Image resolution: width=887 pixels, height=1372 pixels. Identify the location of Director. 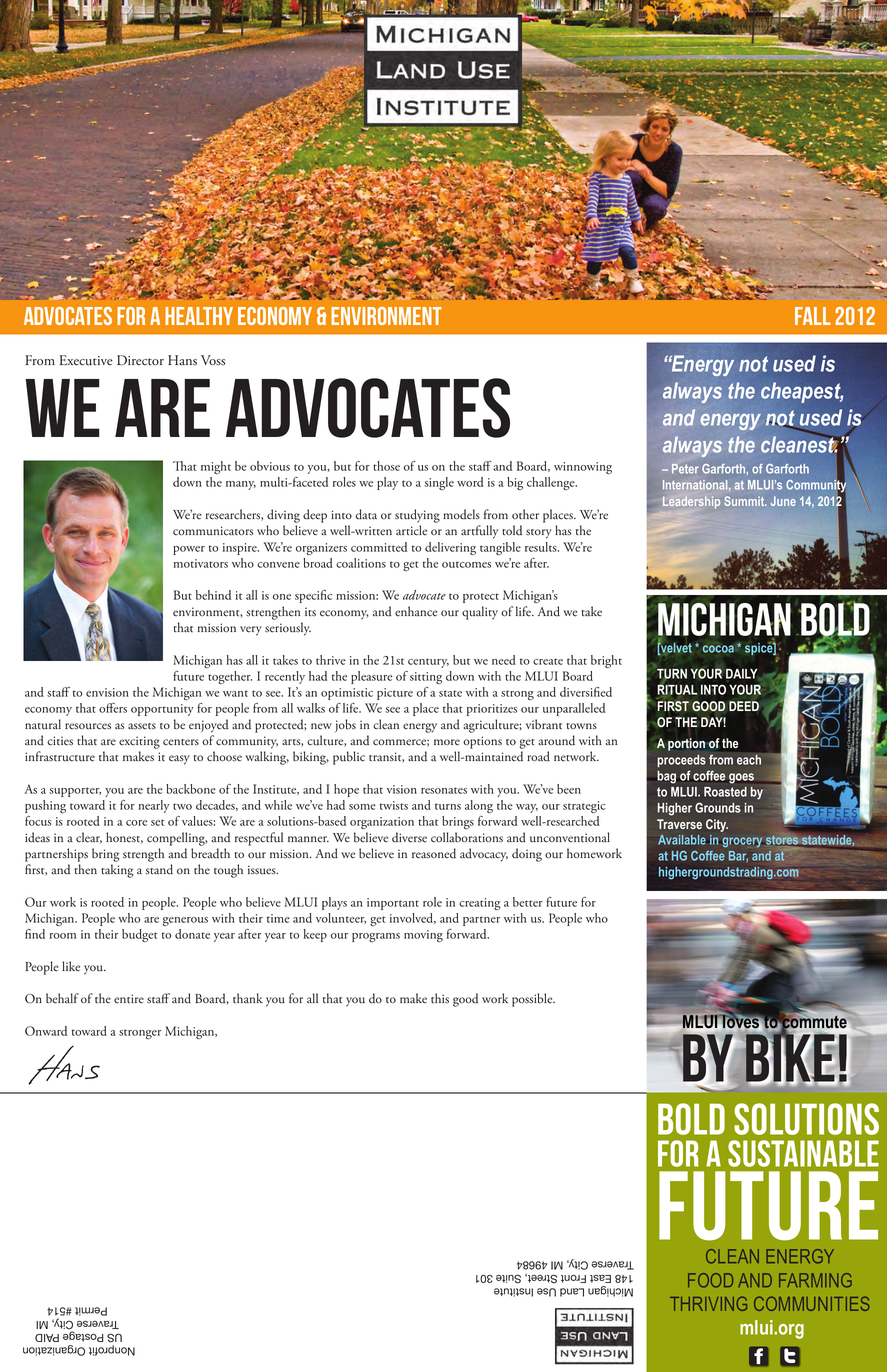
(140, 360).
